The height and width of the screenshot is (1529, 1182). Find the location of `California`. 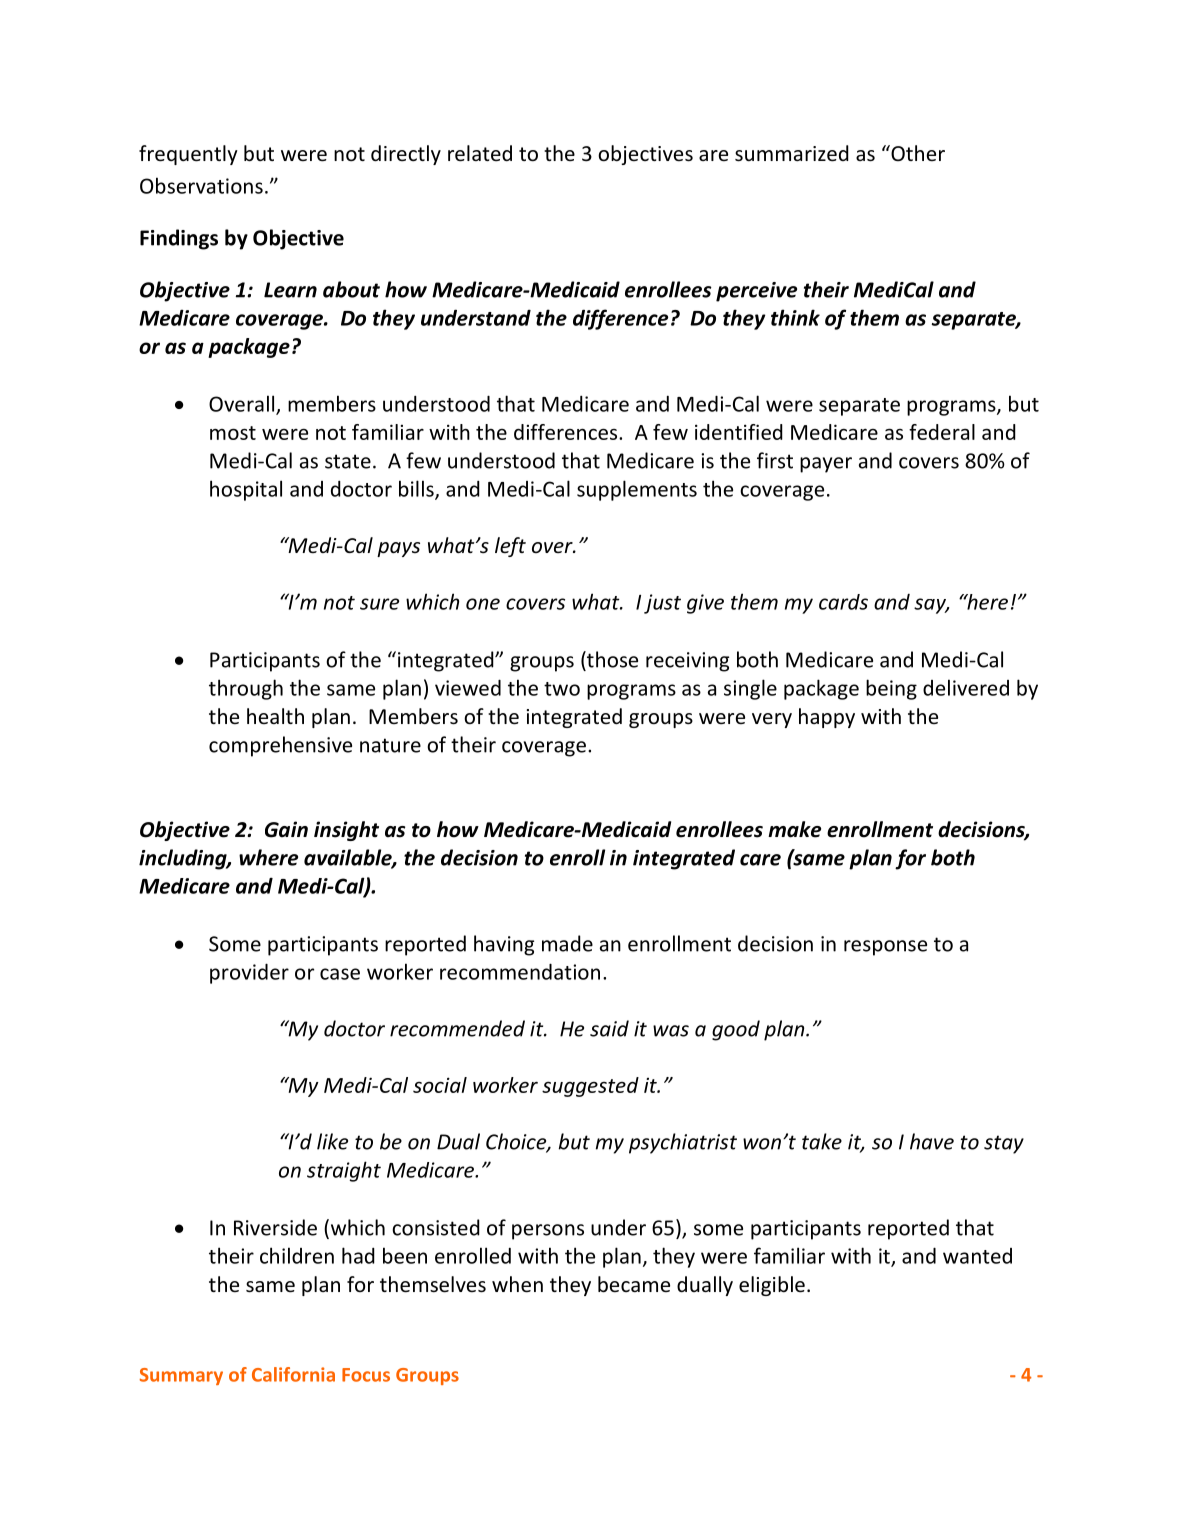

California is located at coordinates (293, 1374).
